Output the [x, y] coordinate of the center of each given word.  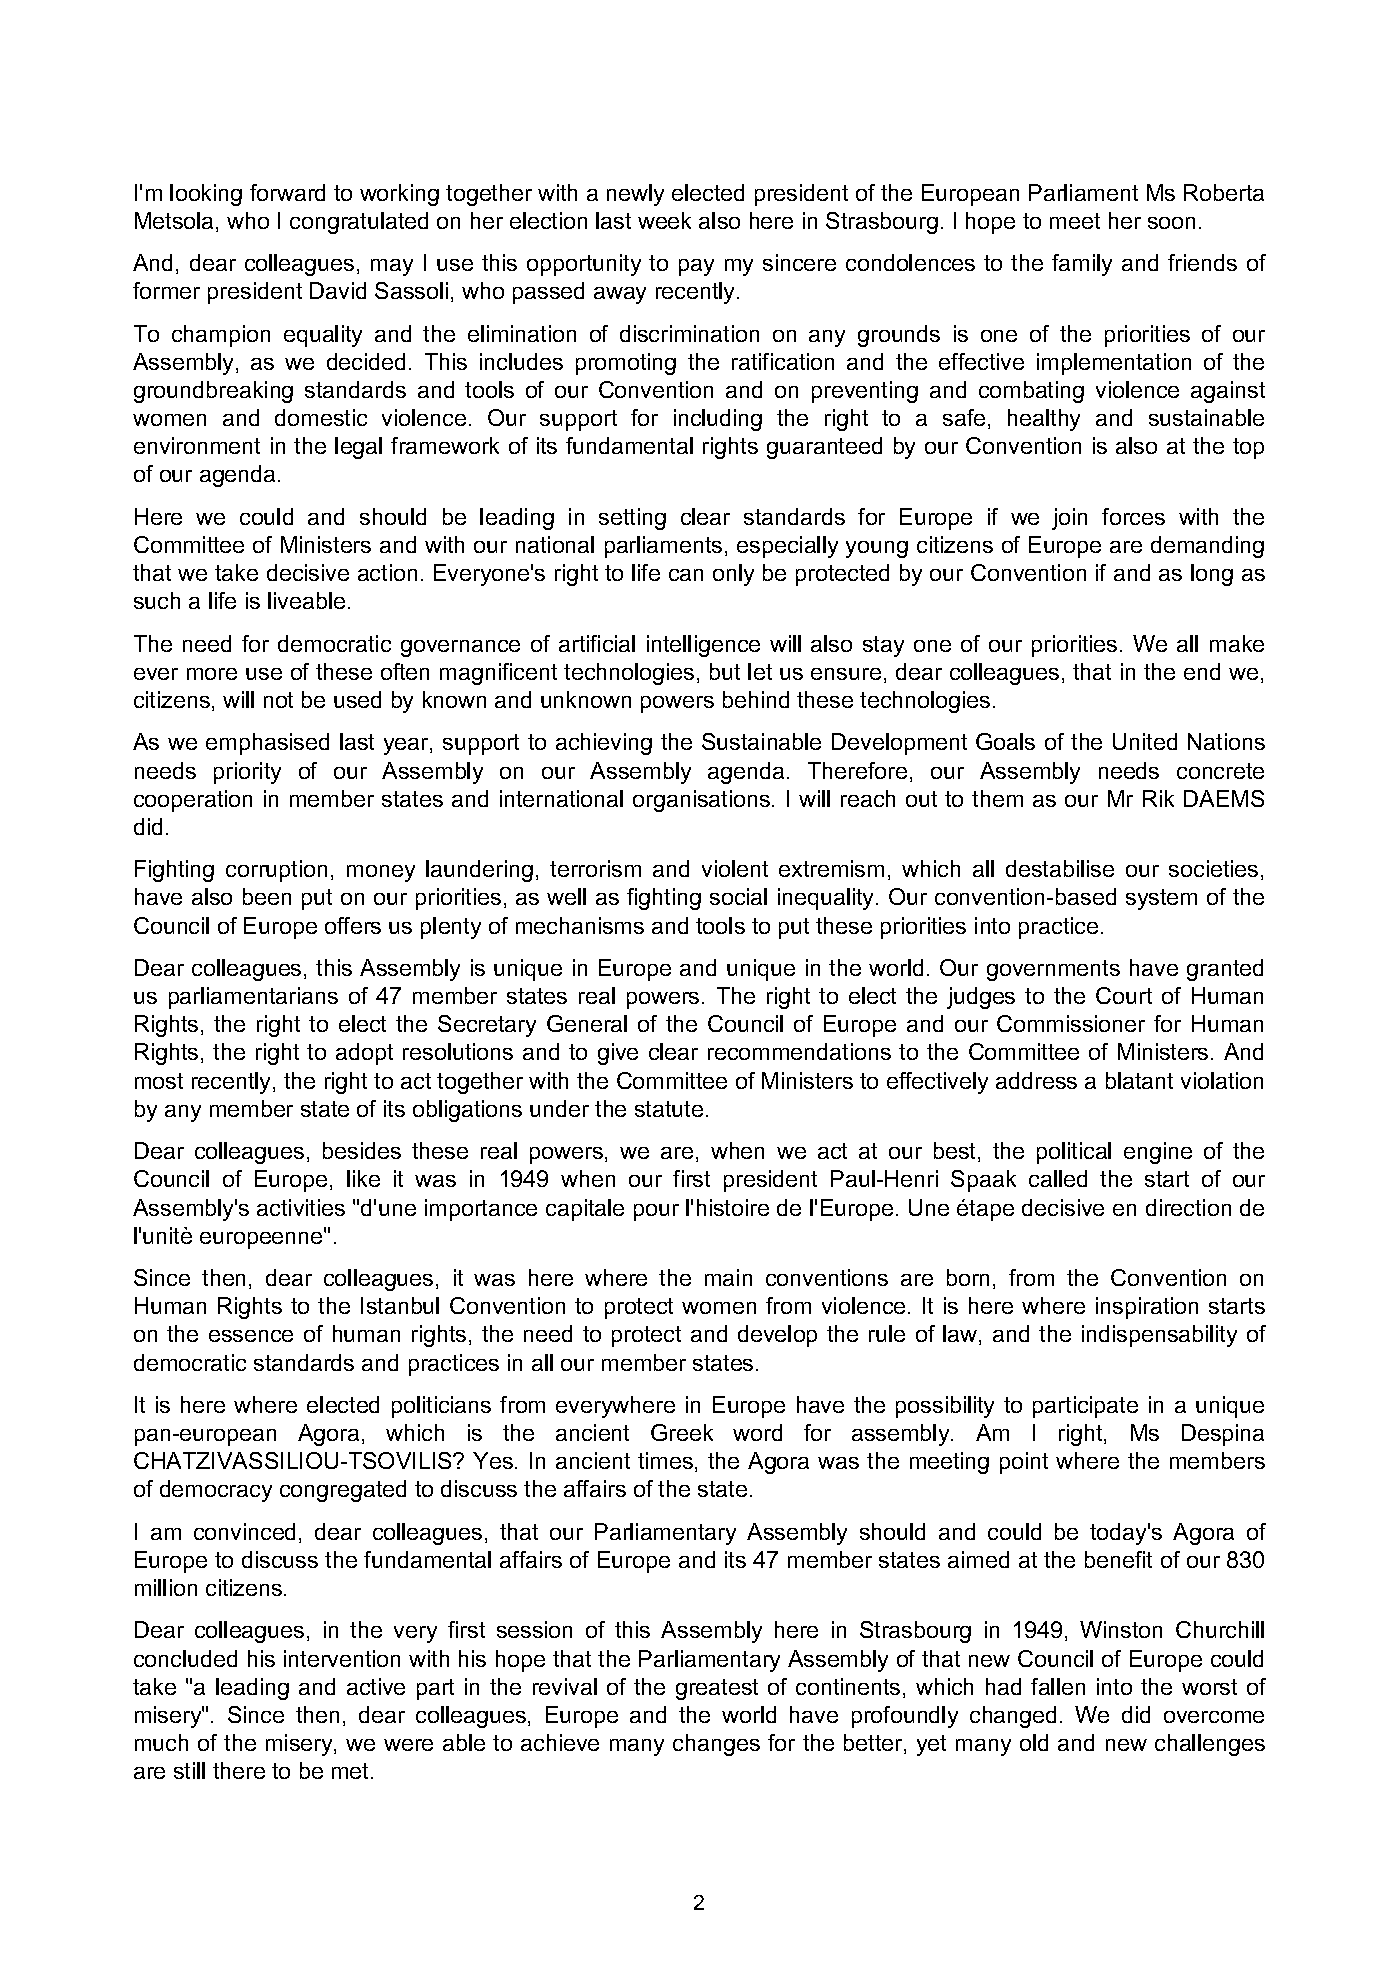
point [1024, 1463]
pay [696, 267]
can [686, 575]
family [1082, 265]
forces [1133, 516]
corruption [276, 871]
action [387, 572]
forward [287, 192]
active [376, 1686]
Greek [682, 1432]
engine [1158, 1153]
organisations [703, 801]
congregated [343, 1491]
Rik [1158, 798]
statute [669, 1109]
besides [362, 1150]
